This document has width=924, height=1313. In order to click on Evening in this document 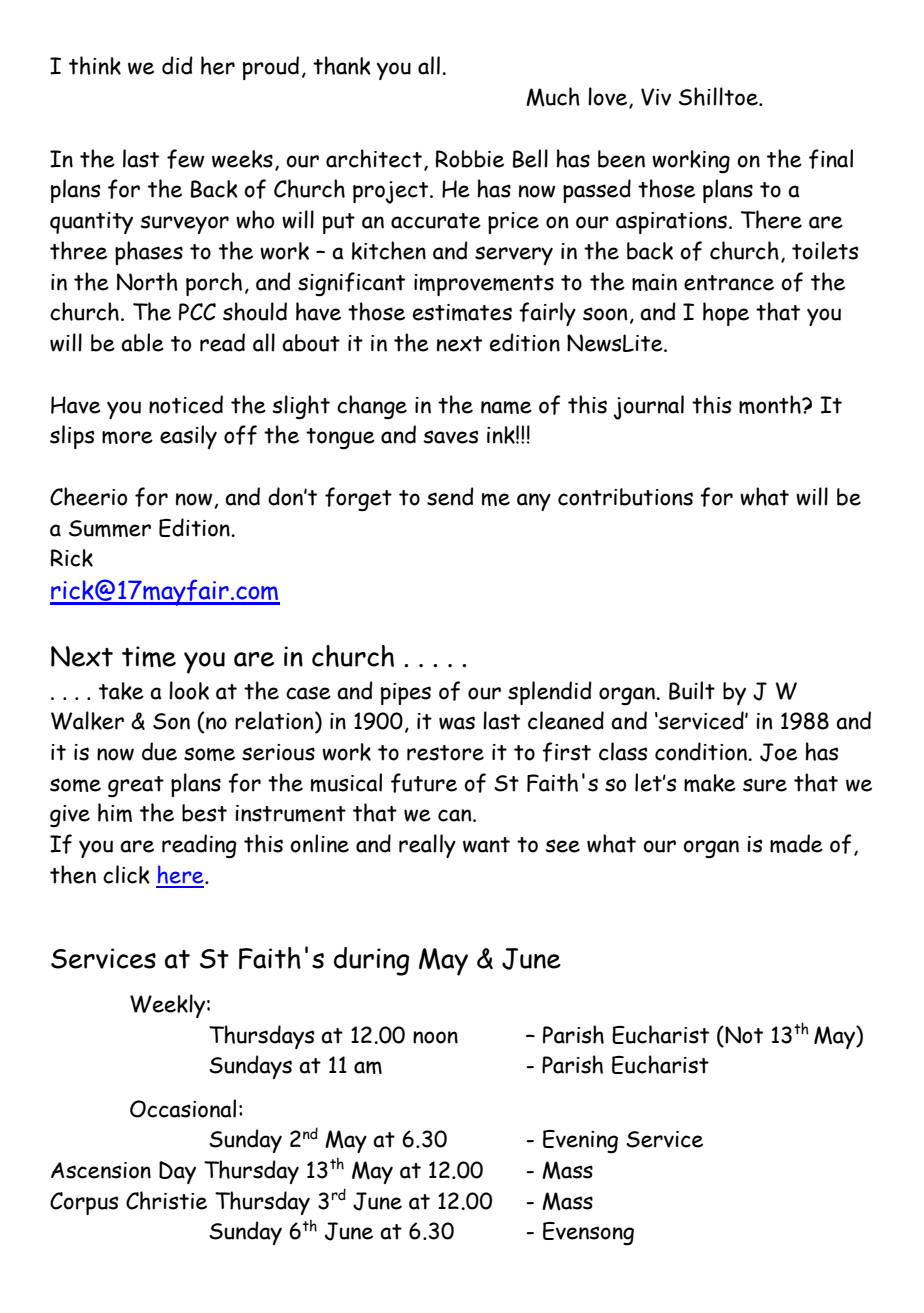, I will do `click(580, 1141)`.
